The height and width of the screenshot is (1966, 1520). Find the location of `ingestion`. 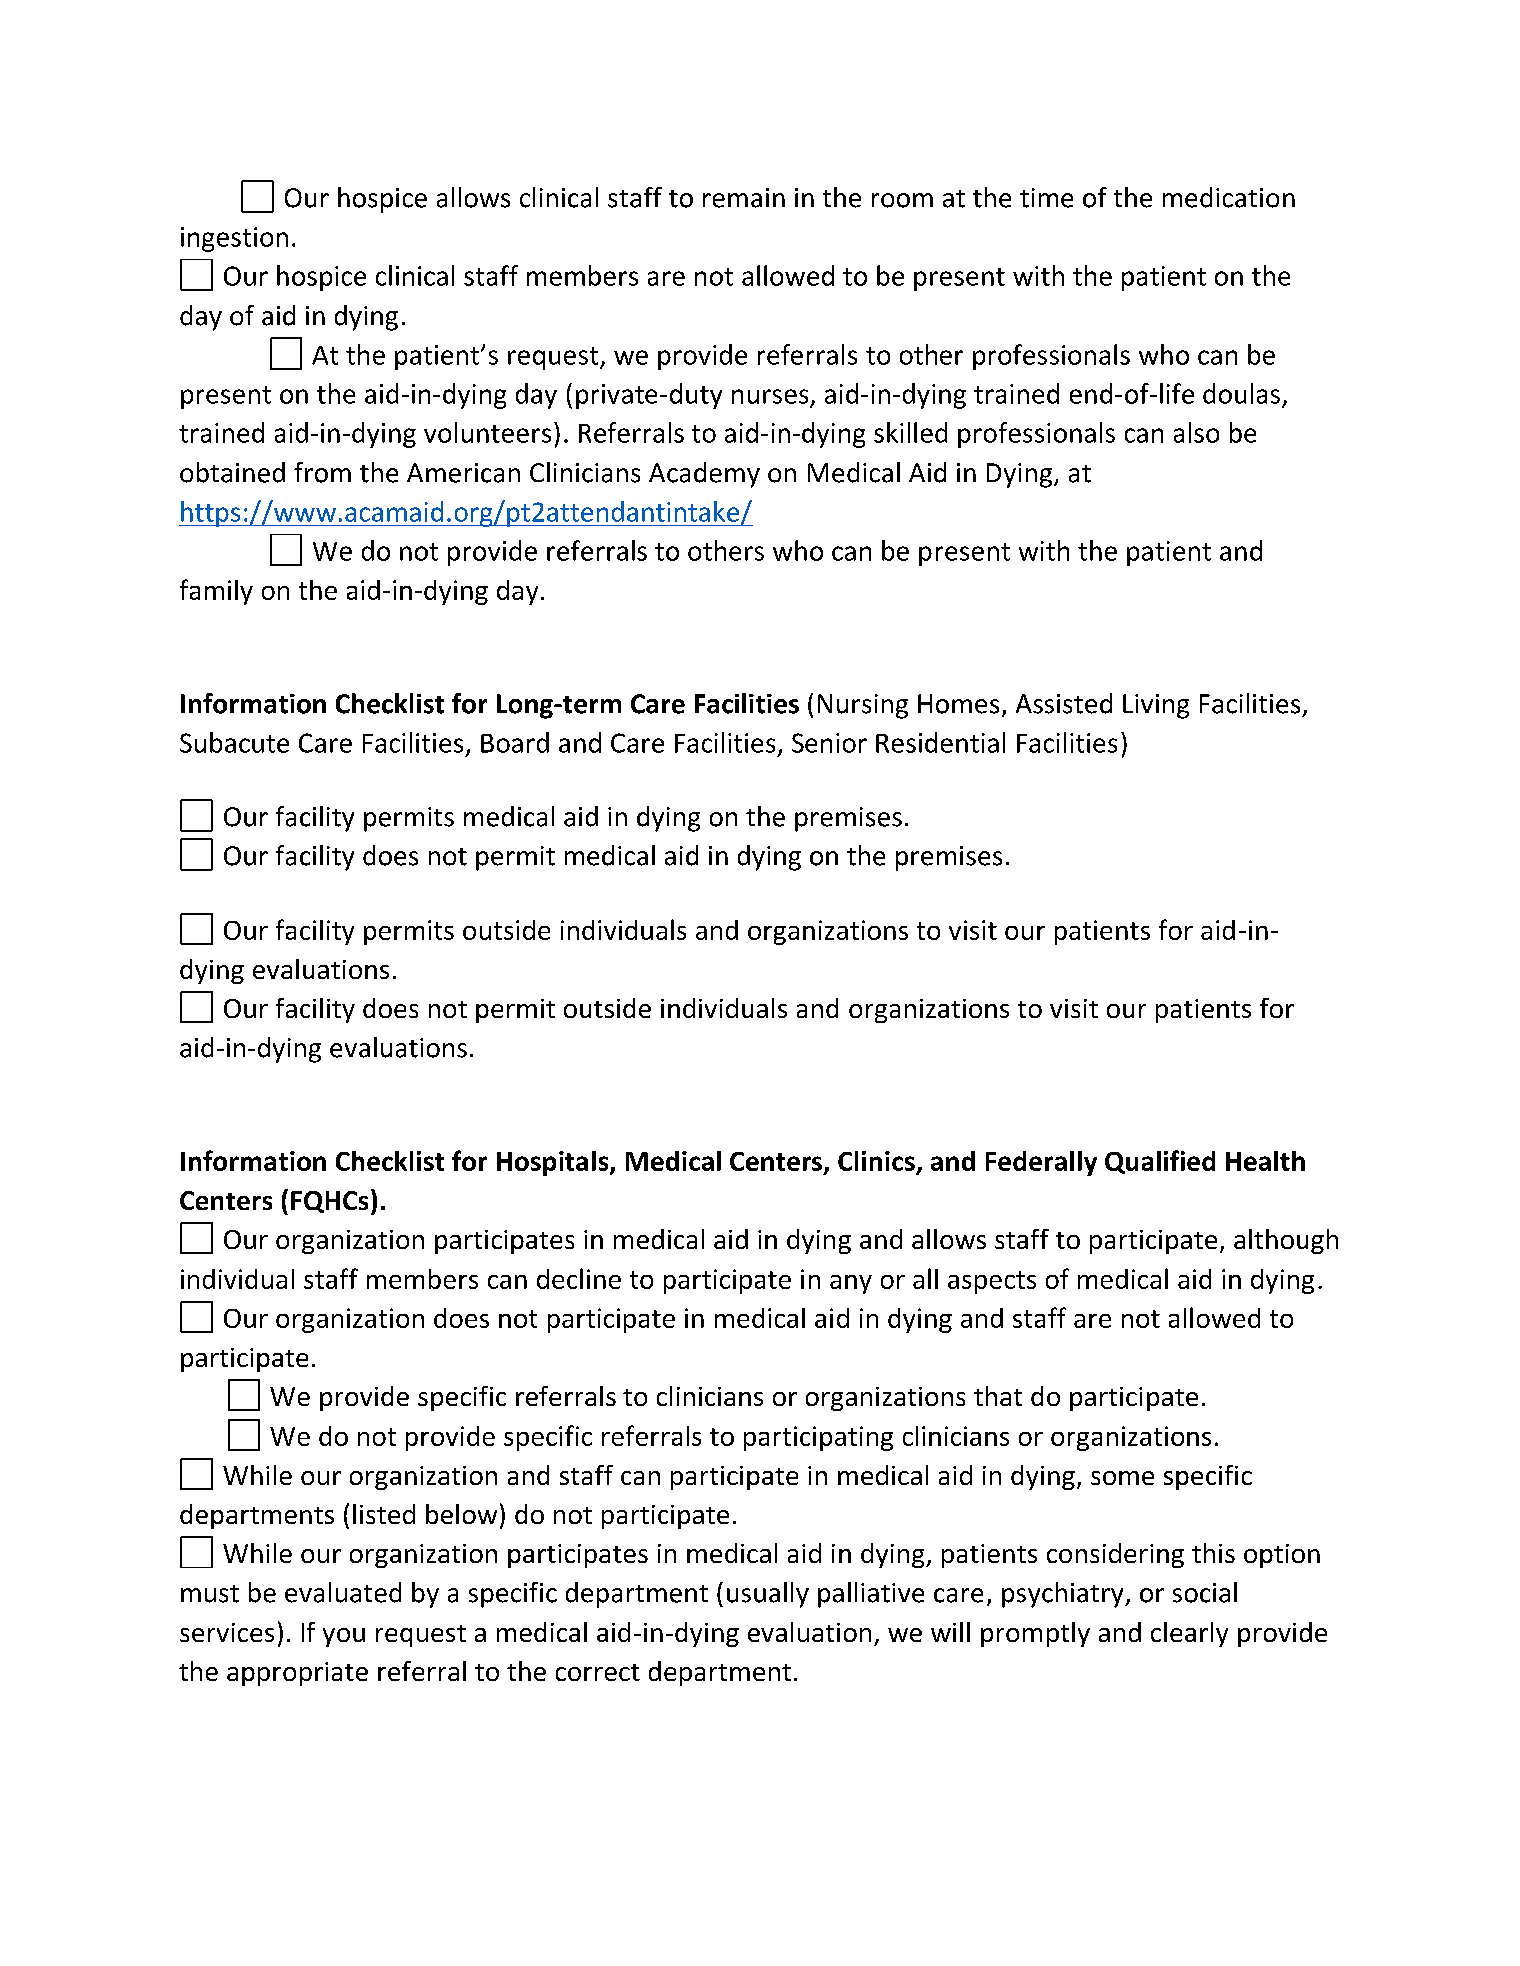

ingestion is located at coordinates (234, 239).
